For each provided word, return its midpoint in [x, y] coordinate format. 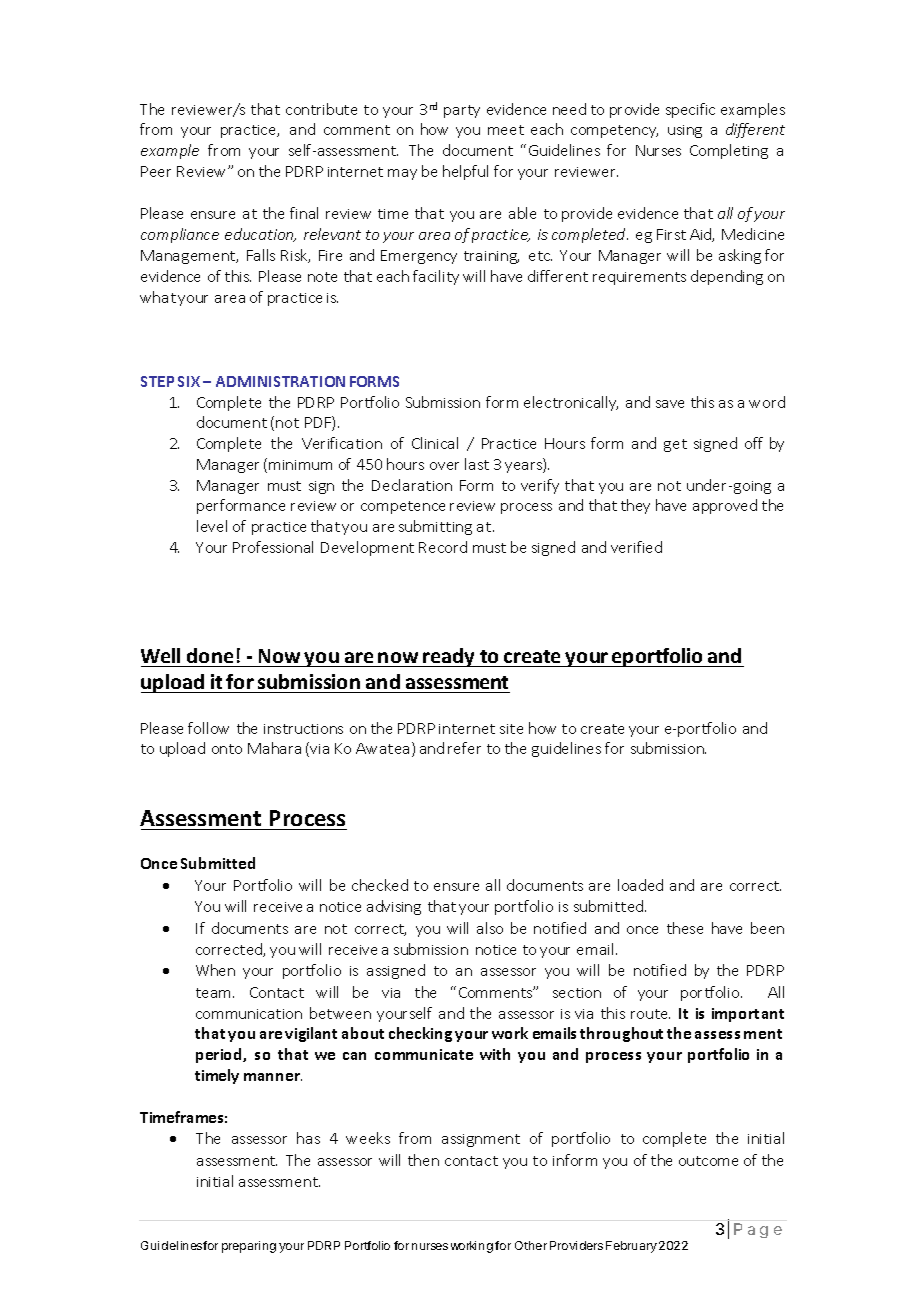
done [210, 655]
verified [636, 547]
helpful [465, 172]
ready [450, 657]
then [423, 1160]
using [685, 131]
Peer [156, 171]
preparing [249, 1247]
